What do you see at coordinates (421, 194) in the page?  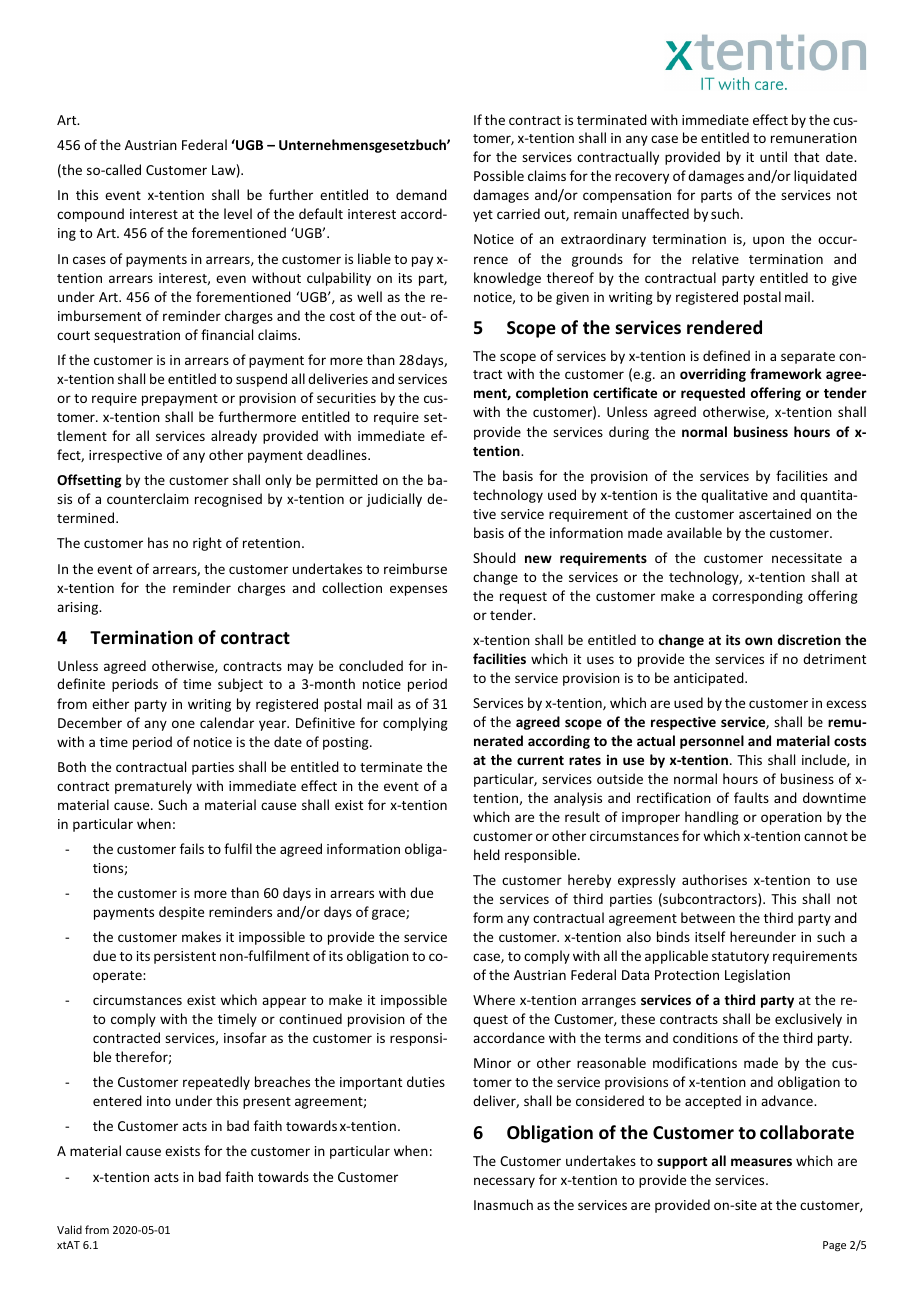 I see `demand` at bounding box center [421, 194].
